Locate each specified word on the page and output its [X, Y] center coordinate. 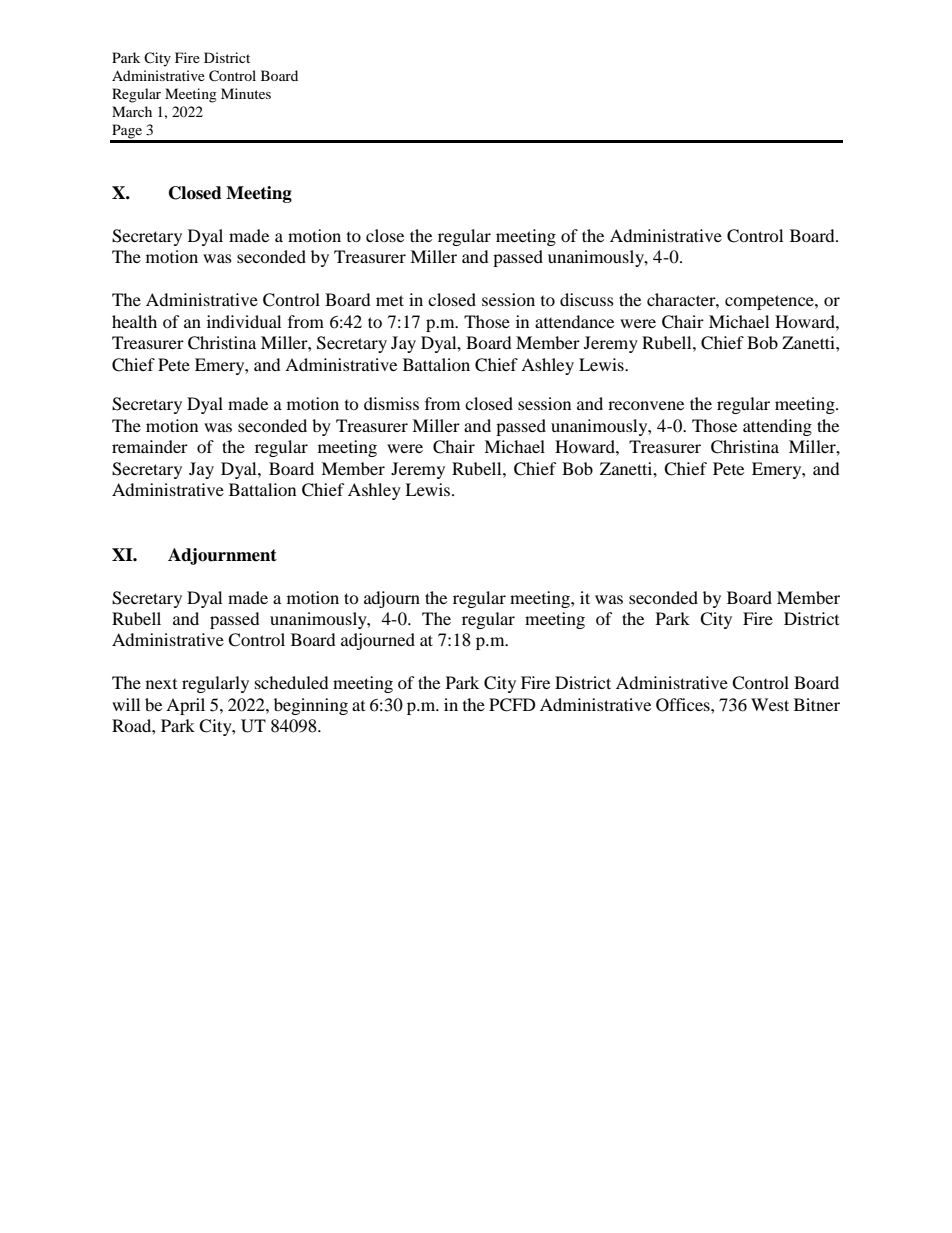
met [390, 300]
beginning [311, 706]
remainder [150, 446]
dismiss [391, 403]
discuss [587, 299]
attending [777, 427]
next [161, 684]
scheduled [292, 682]
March [132, 111]
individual [244, 321]
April [185, 706]
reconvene [646, 405]
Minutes [246, 93]
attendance [574, 321]
